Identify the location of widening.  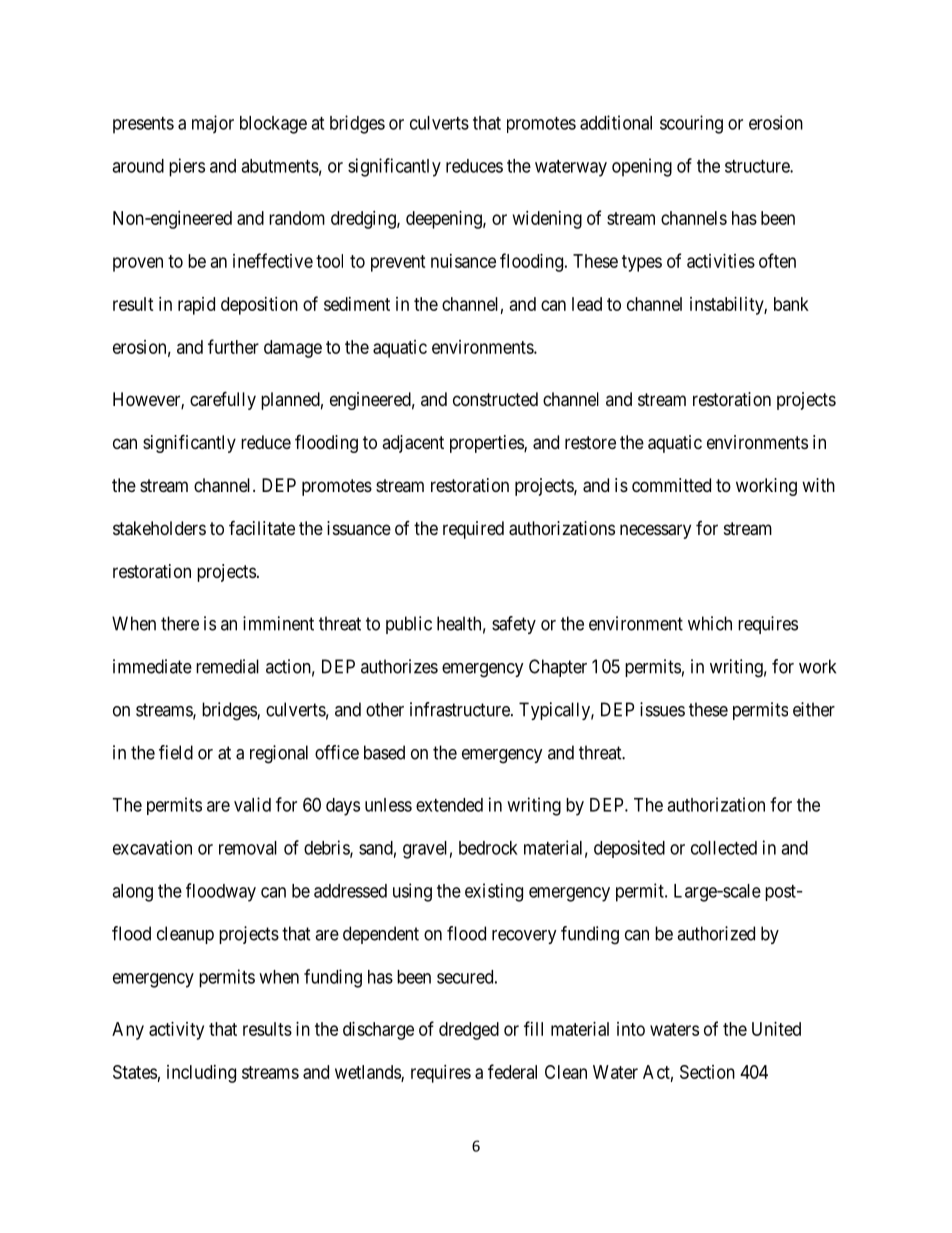
(547, 220).
